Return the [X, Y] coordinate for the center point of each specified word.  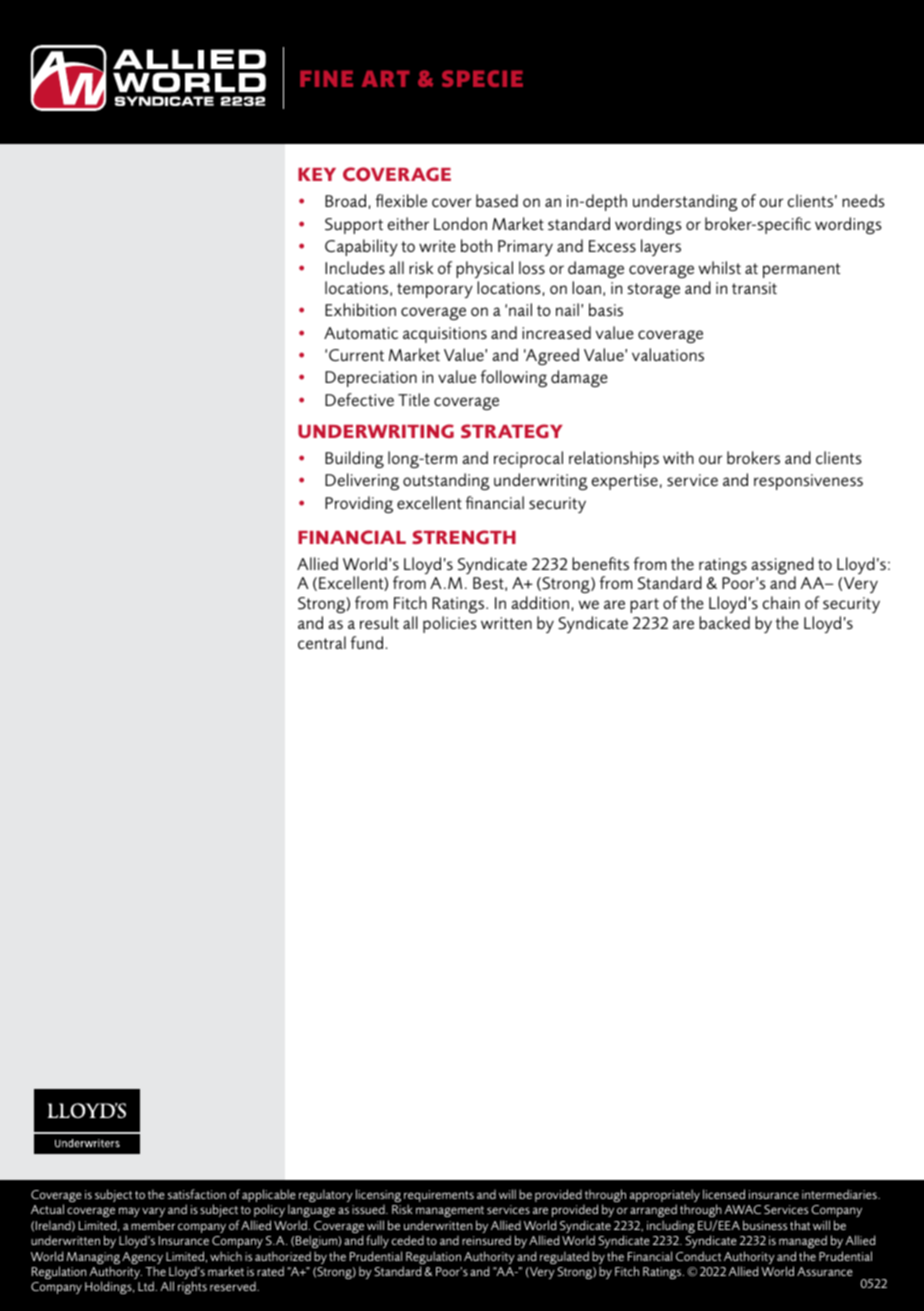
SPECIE [482, 78]
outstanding [446, 481]
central [322, 642]
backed [724, 622]
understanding [685, 202]
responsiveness [808, 482]
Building [354, 459]
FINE [326, 79]
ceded [408, 1240]
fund [366, 642]
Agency [142, 1259]
